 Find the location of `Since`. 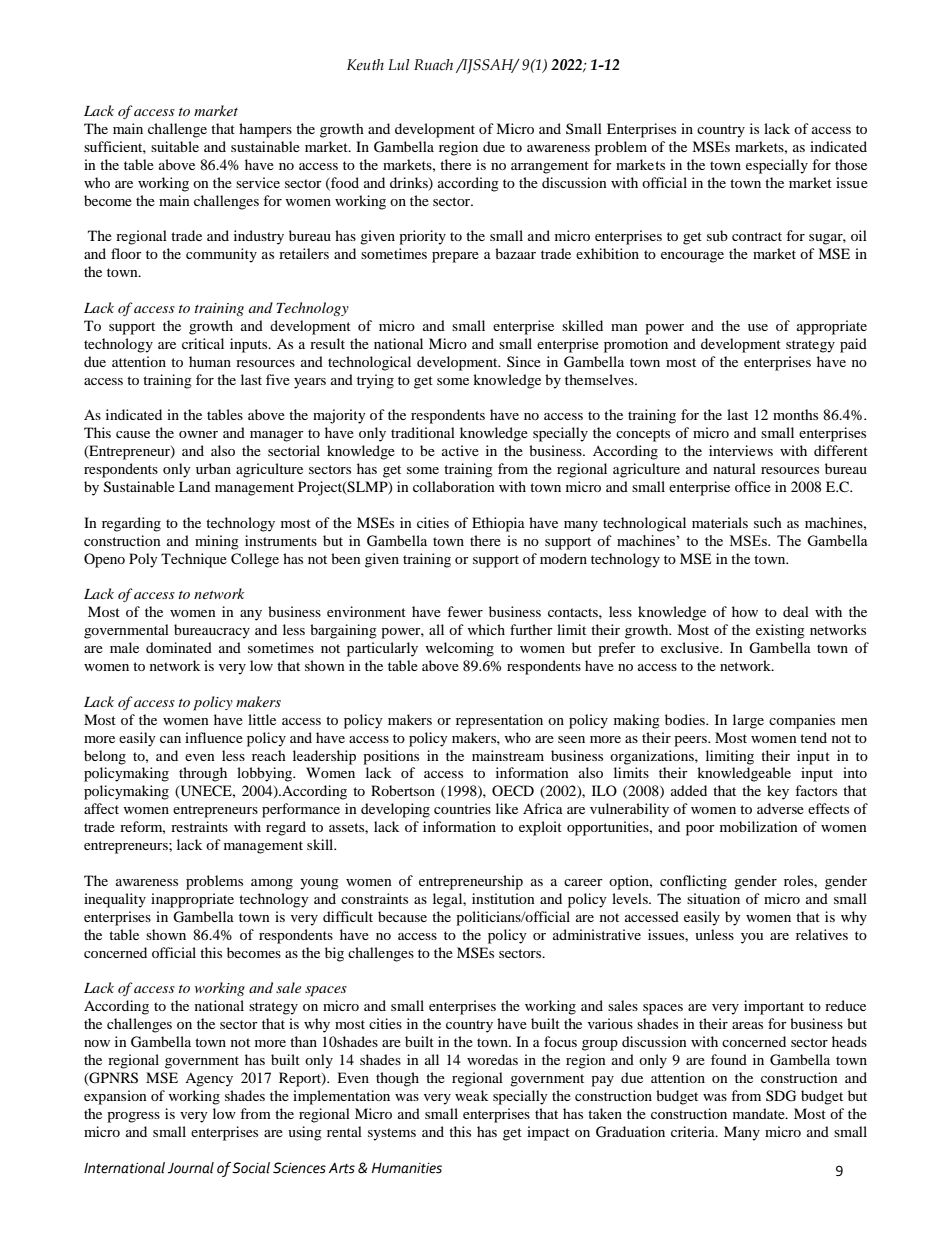

Since is located at coordinates (524, 361).
